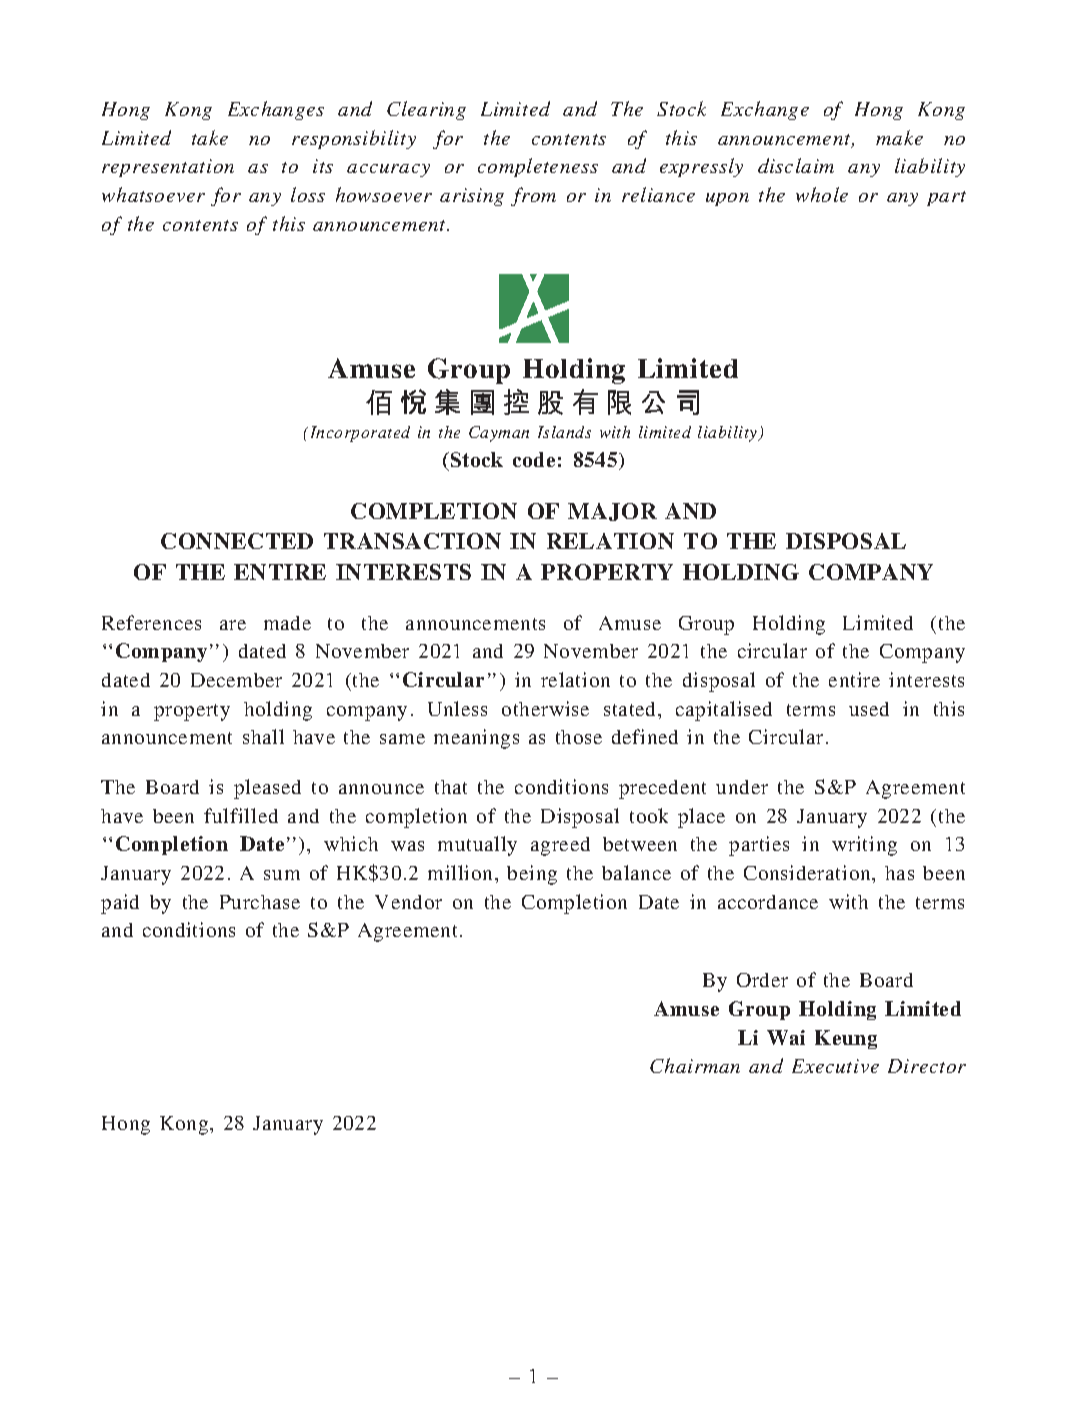 This page has width=1068, height=1424. Describe the element at coordinates (612, 512) in the page. I see `MAJOR` at that location.
